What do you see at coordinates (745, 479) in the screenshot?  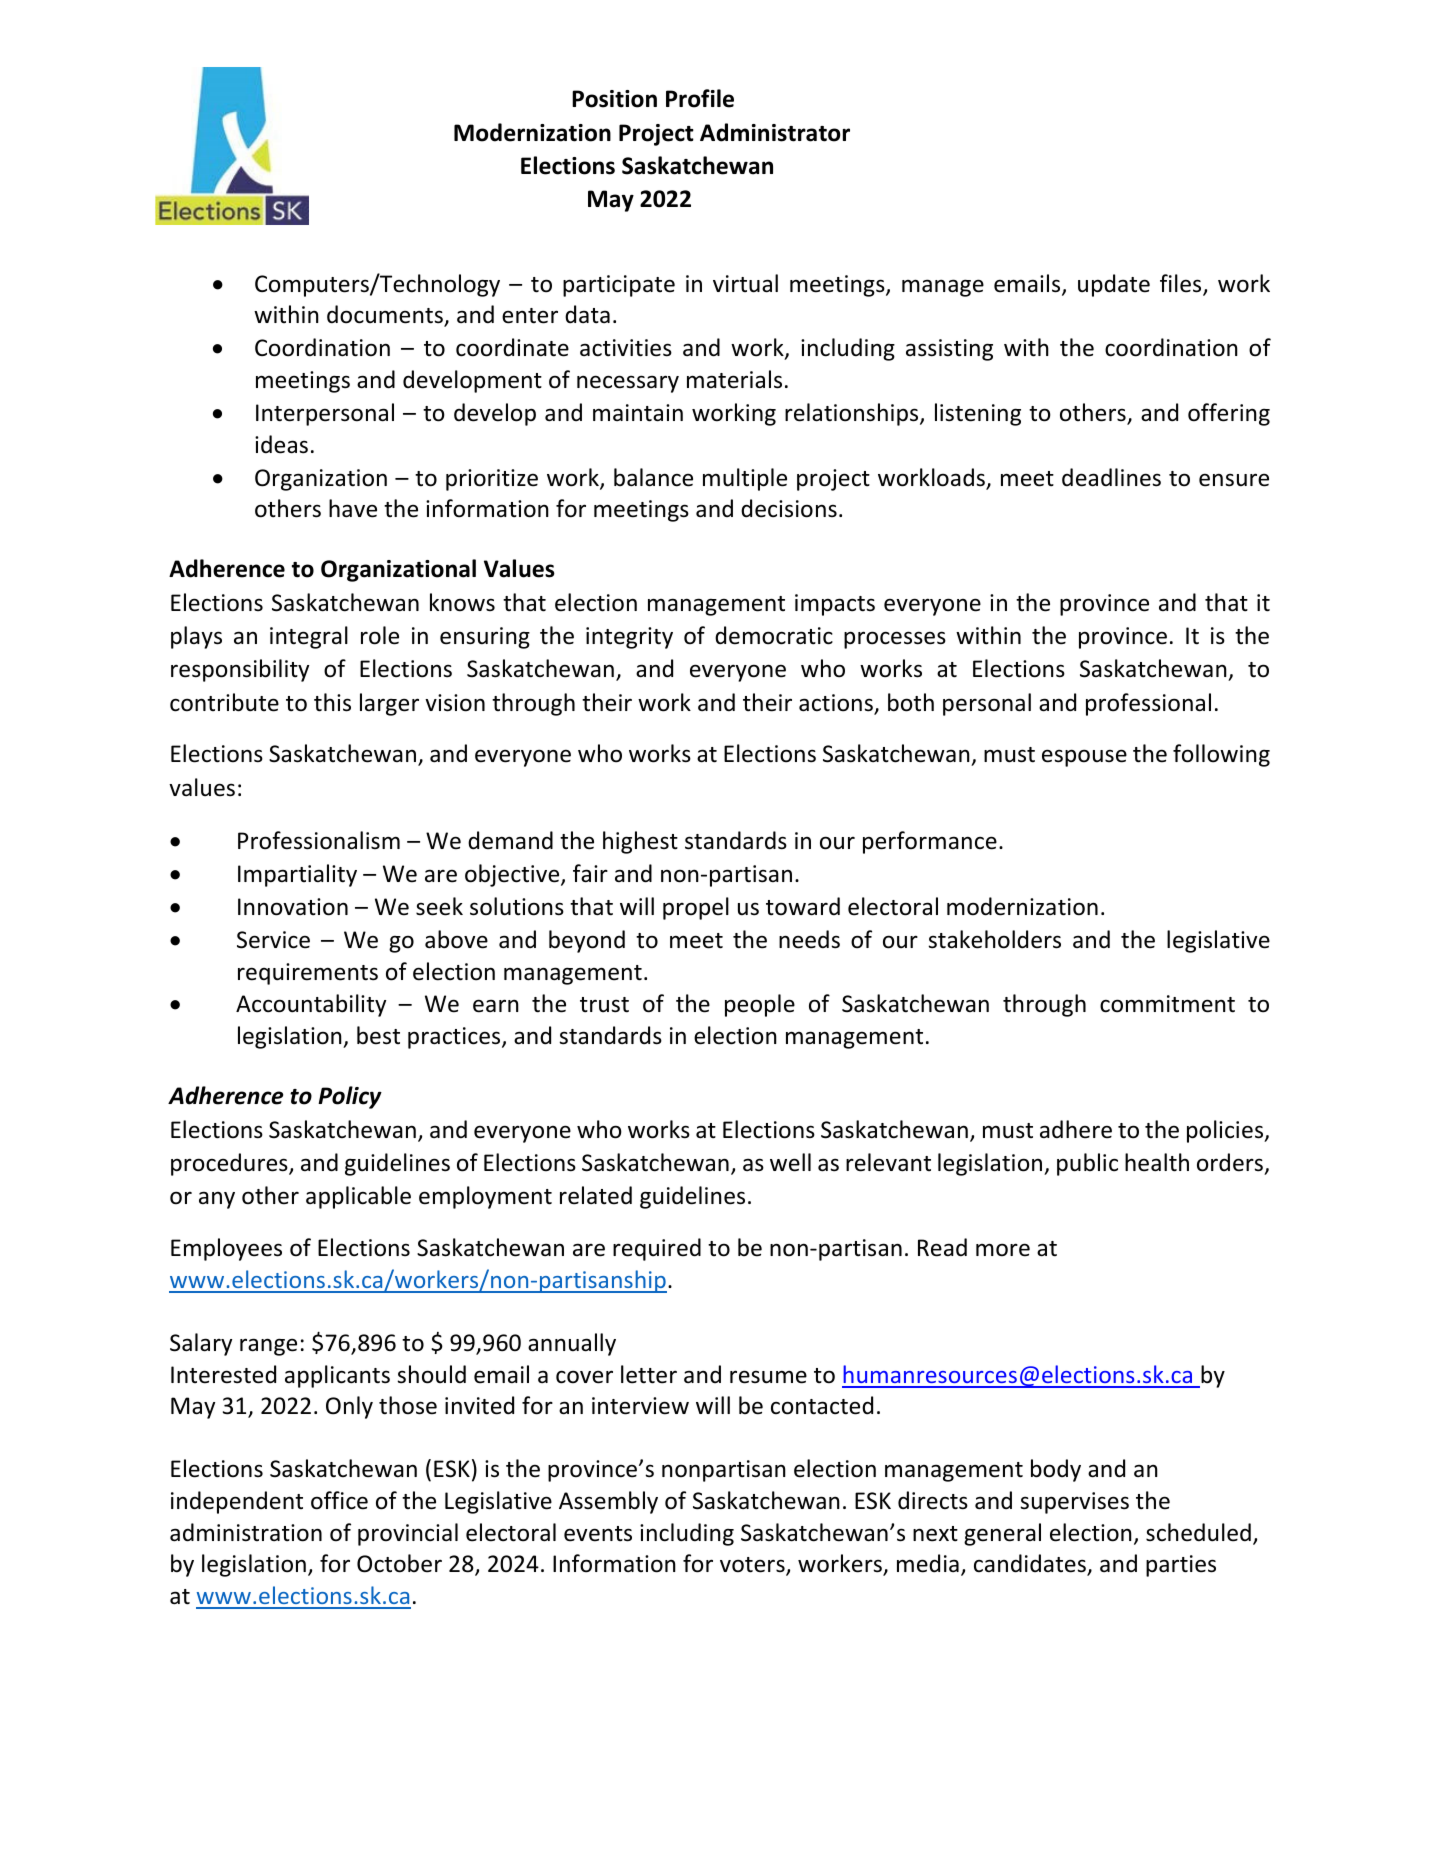 I see `multiple` at bounding box center [745, 479].
